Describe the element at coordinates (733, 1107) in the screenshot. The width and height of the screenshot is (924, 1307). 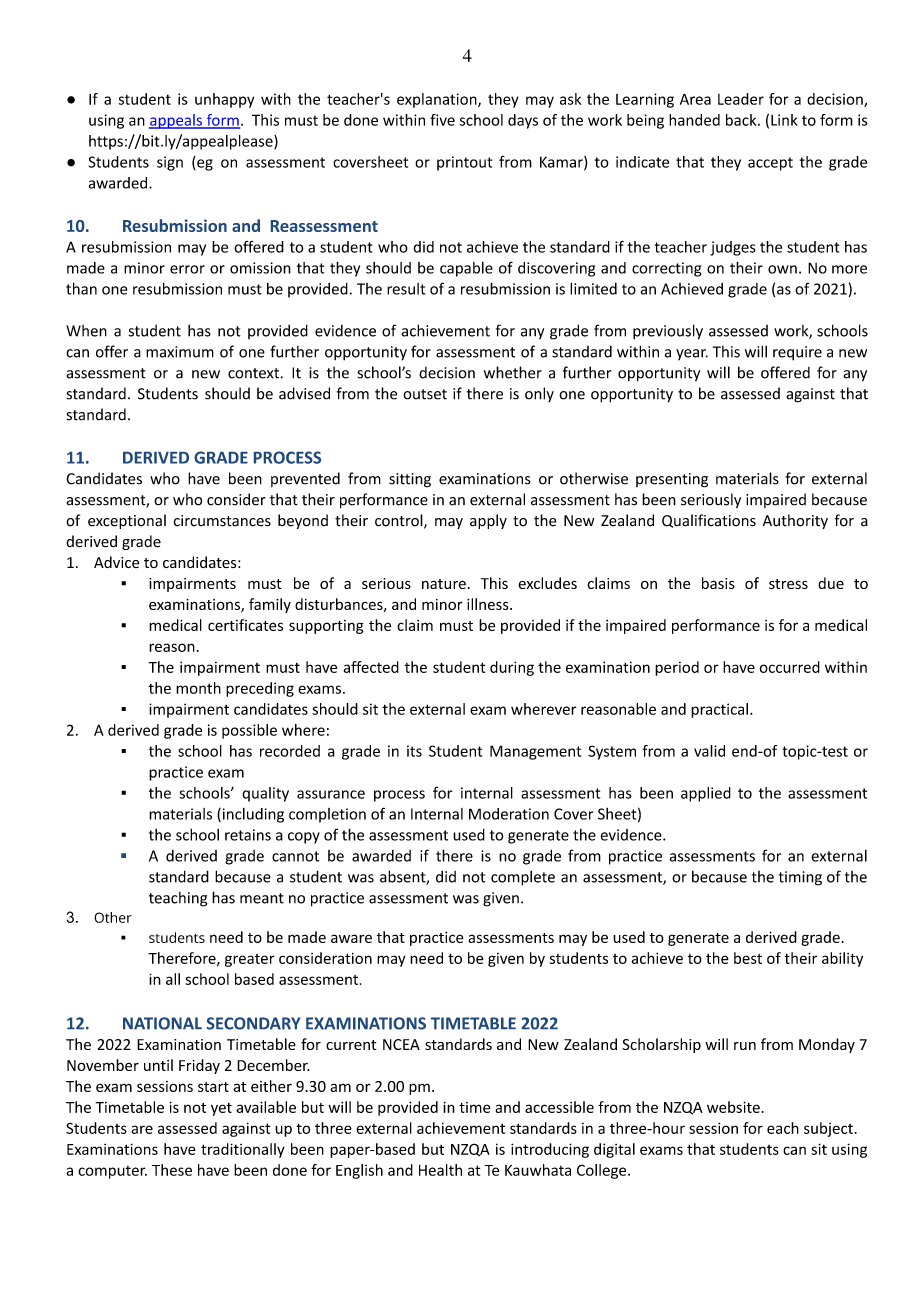
I see `website` at that location.
